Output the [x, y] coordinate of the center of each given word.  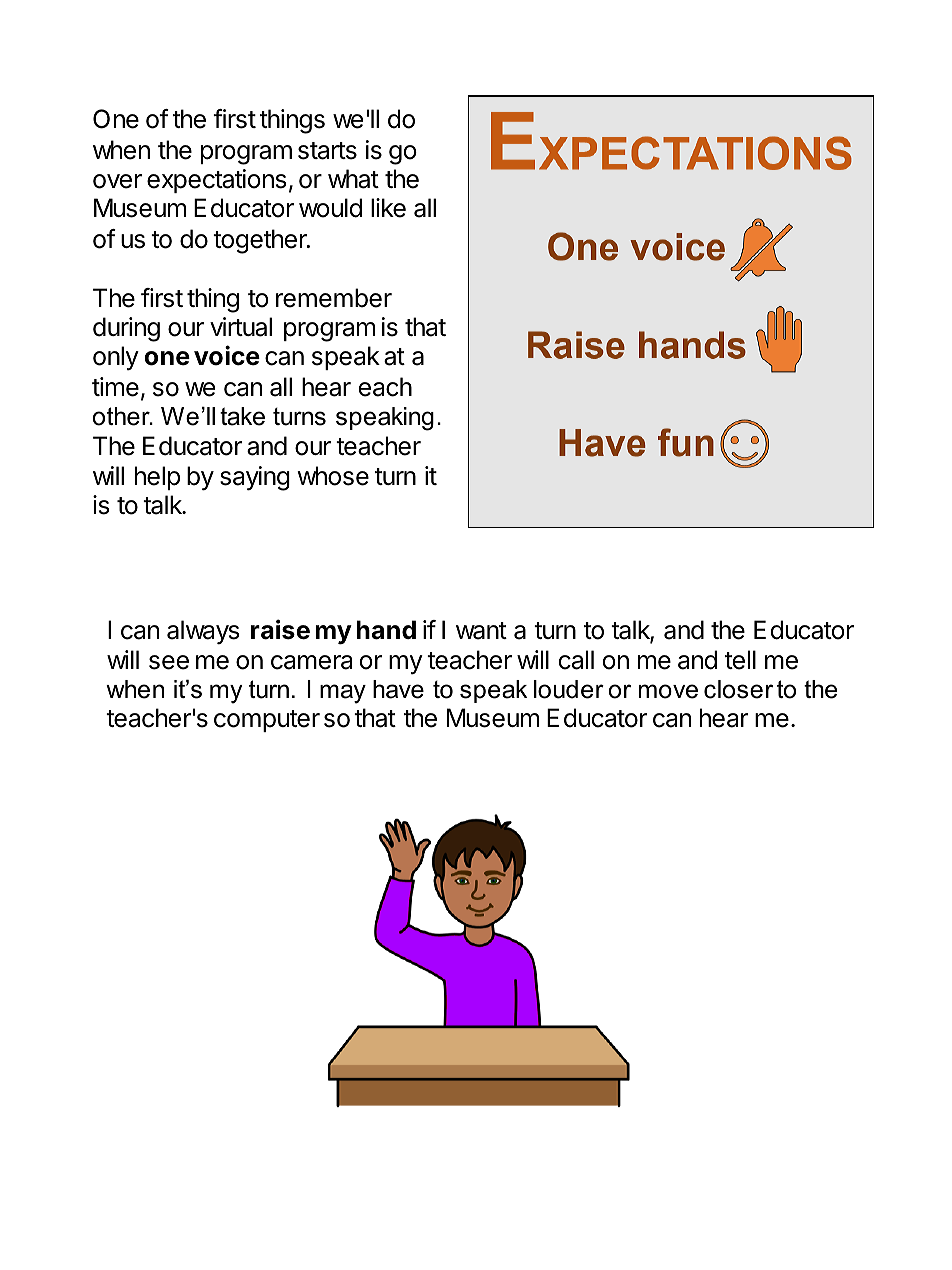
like [388, 208]
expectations [216, 181]
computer [267, 721]
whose [333, 476]
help [157, 478]
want [481, 631]
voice [227, 355]
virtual [241, 327]
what [353, 179]
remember [334, 298]
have [398, 689]
